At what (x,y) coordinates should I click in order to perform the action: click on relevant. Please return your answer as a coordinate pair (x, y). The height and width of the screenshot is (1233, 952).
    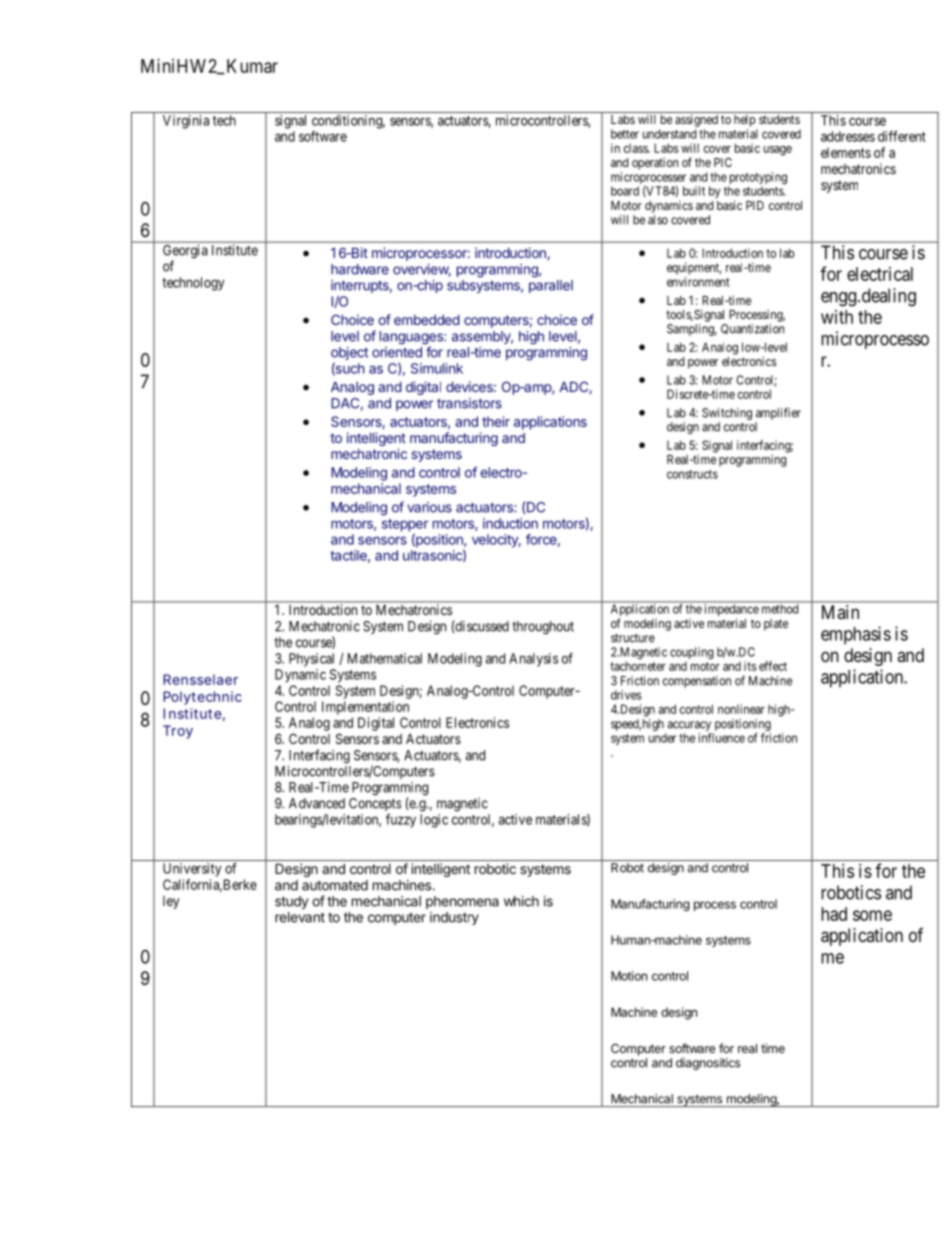
    Looking at the image, I should click on (300, 917).
